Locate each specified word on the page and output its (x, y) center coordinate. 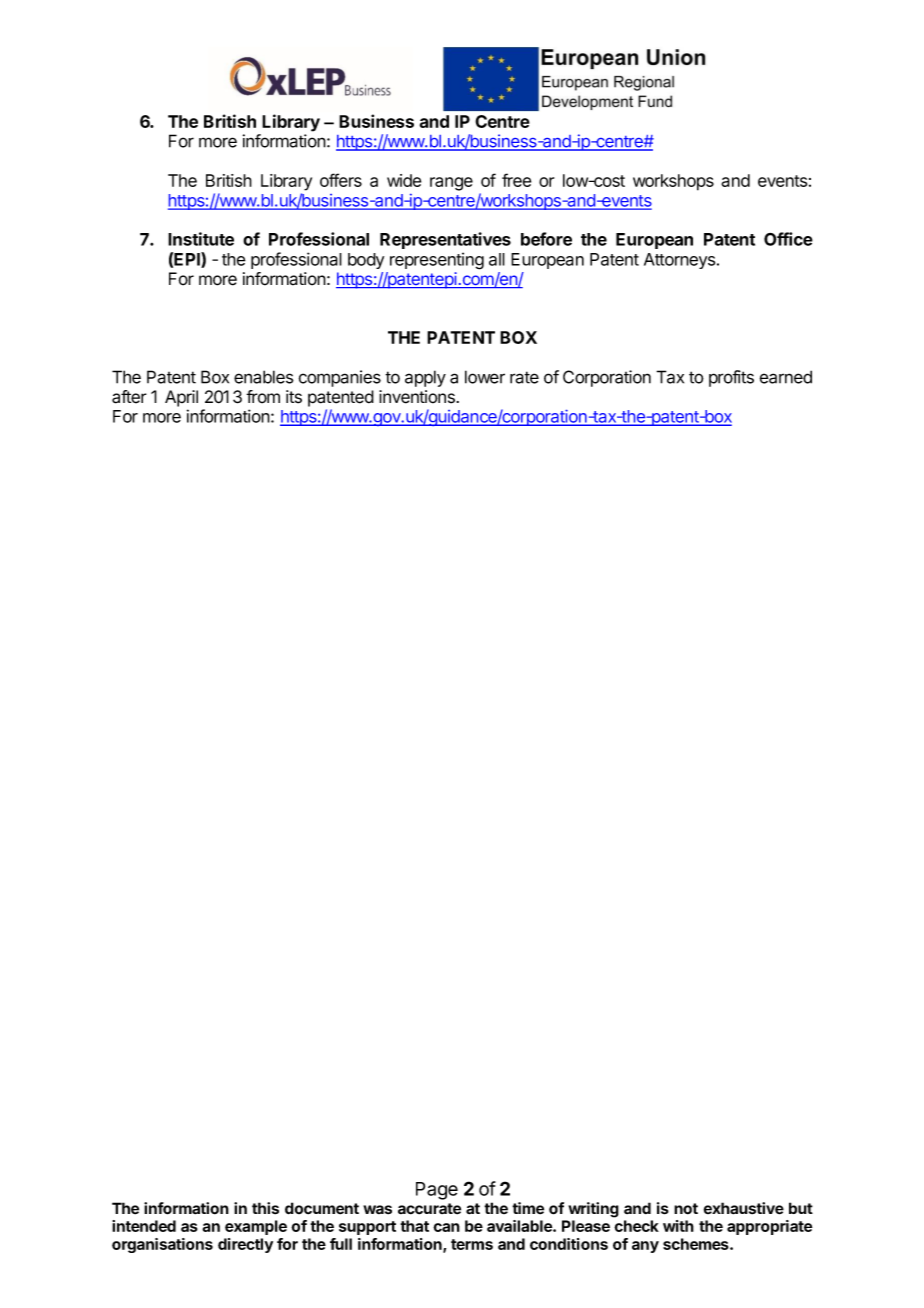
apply (425, 378)
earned (786, 377)
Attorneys (679, 261)
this (265, 1208)
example (256, 1227)
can (446, 1227)
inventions (418, 397)
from (263, 397)
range (451, 184)
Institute (201, 239)
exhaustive (744, 1208)
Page (437, 1191)
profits (731, 378)
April (181, 398)
